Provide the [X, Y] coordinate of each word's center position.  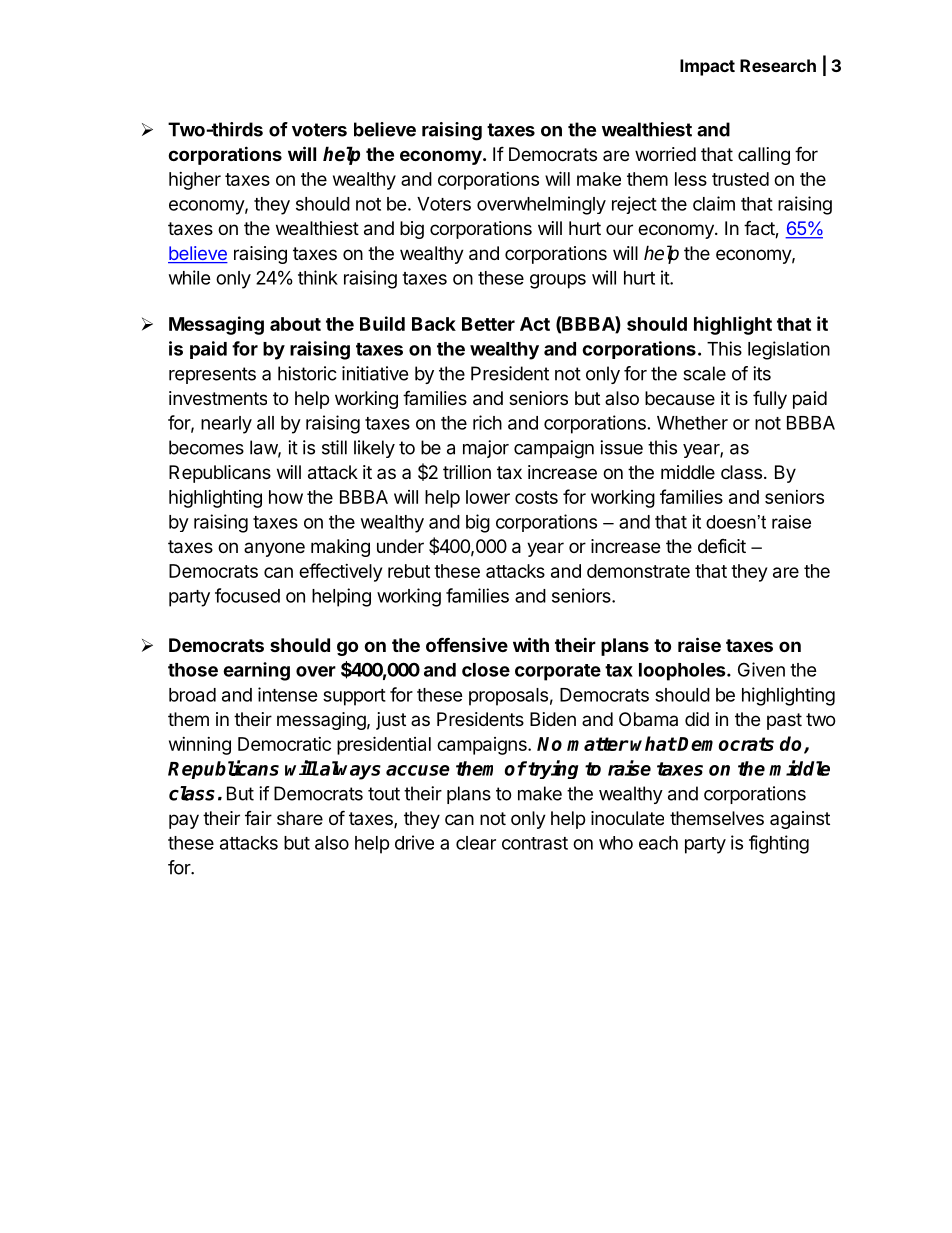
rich [487, 422]
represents [212, 375]
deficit [722, 546]
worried [665, 154]
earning [256, 671]
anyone [274, 549]
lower [488, 497]
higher [195, 181]
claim [714, 203]
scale [704, 373]
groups [558, 281]
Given [761, 669]
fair [258, 818]
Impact [707, 67]
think [318, 277]
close [486, 670]
